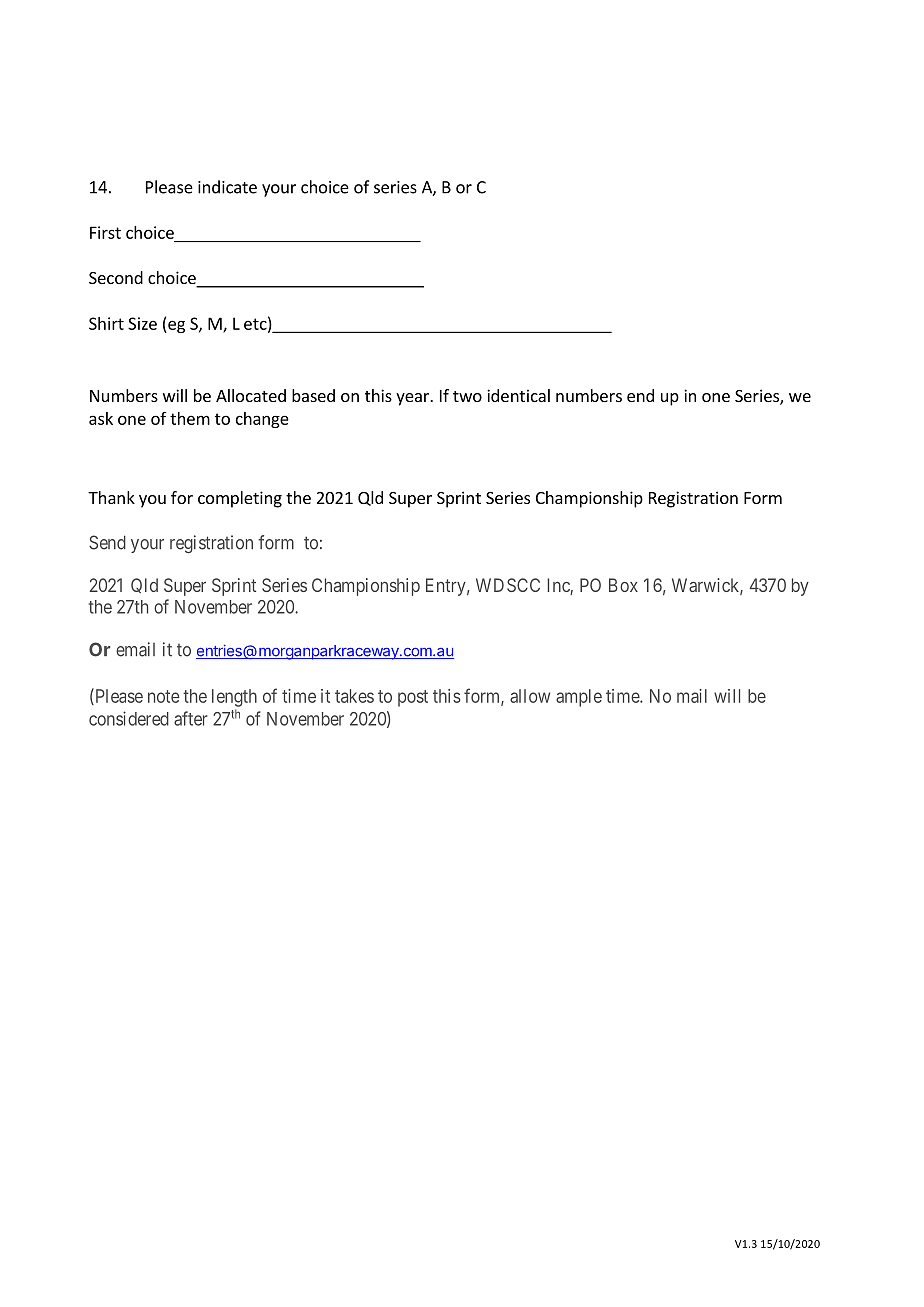  I want to click on indicate, so click(227, 187).
